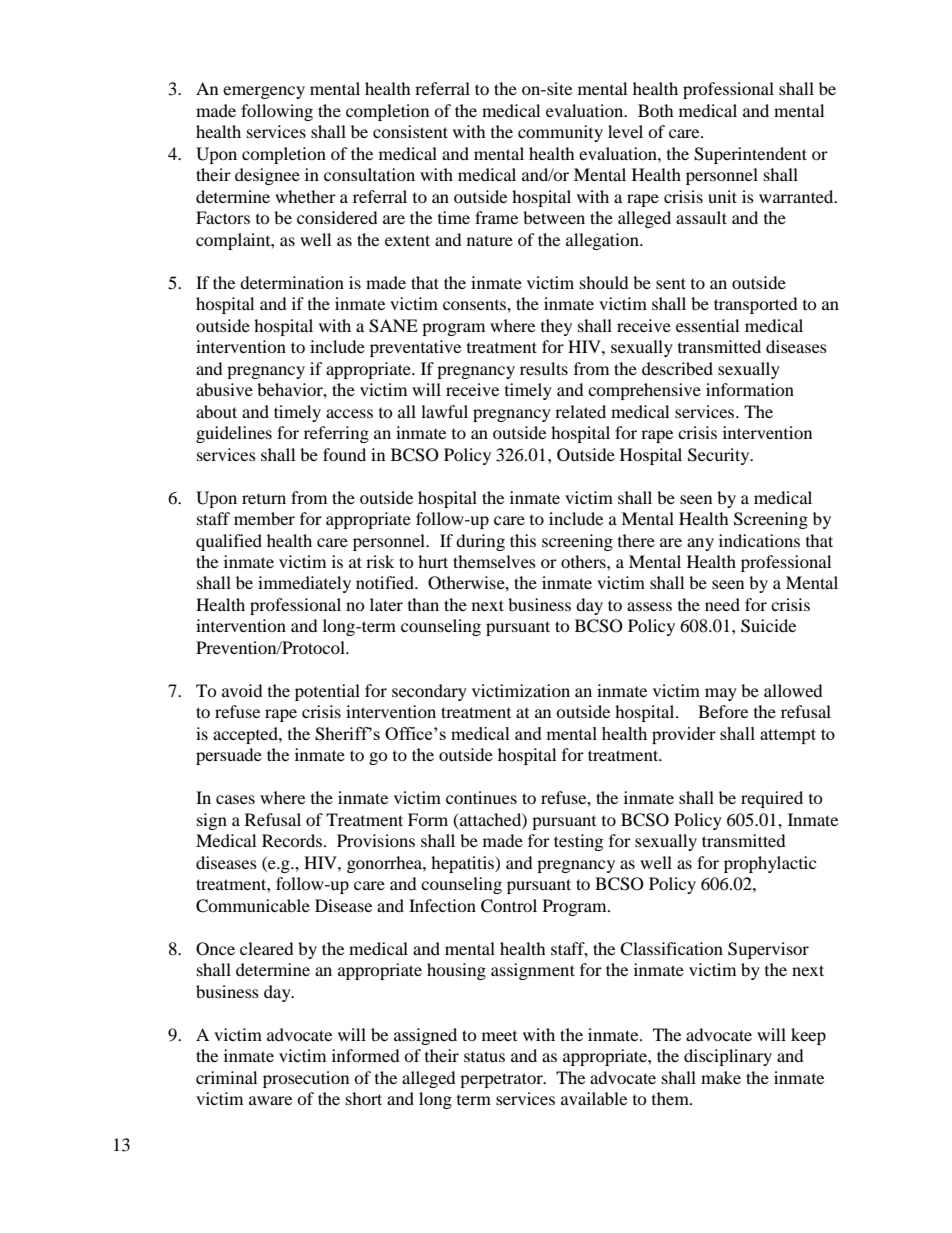  Describe the element at coordinates (720, 456) in the screenshot. I see `Security` at that location.
